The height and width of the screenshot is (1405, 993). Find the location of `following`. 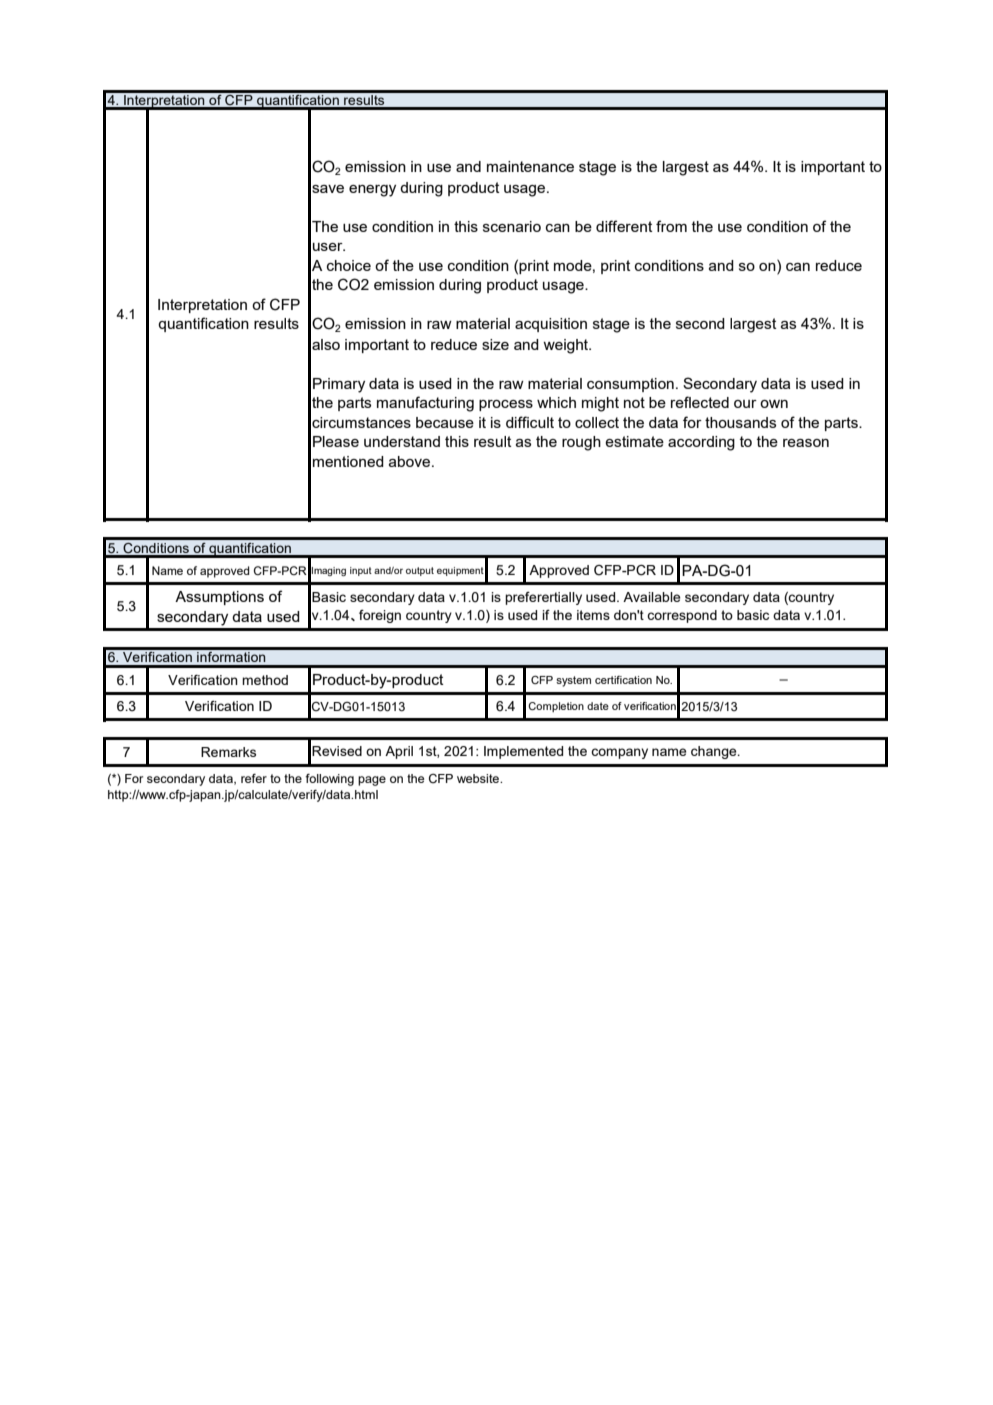

following is located at coordinates (329, 780).
